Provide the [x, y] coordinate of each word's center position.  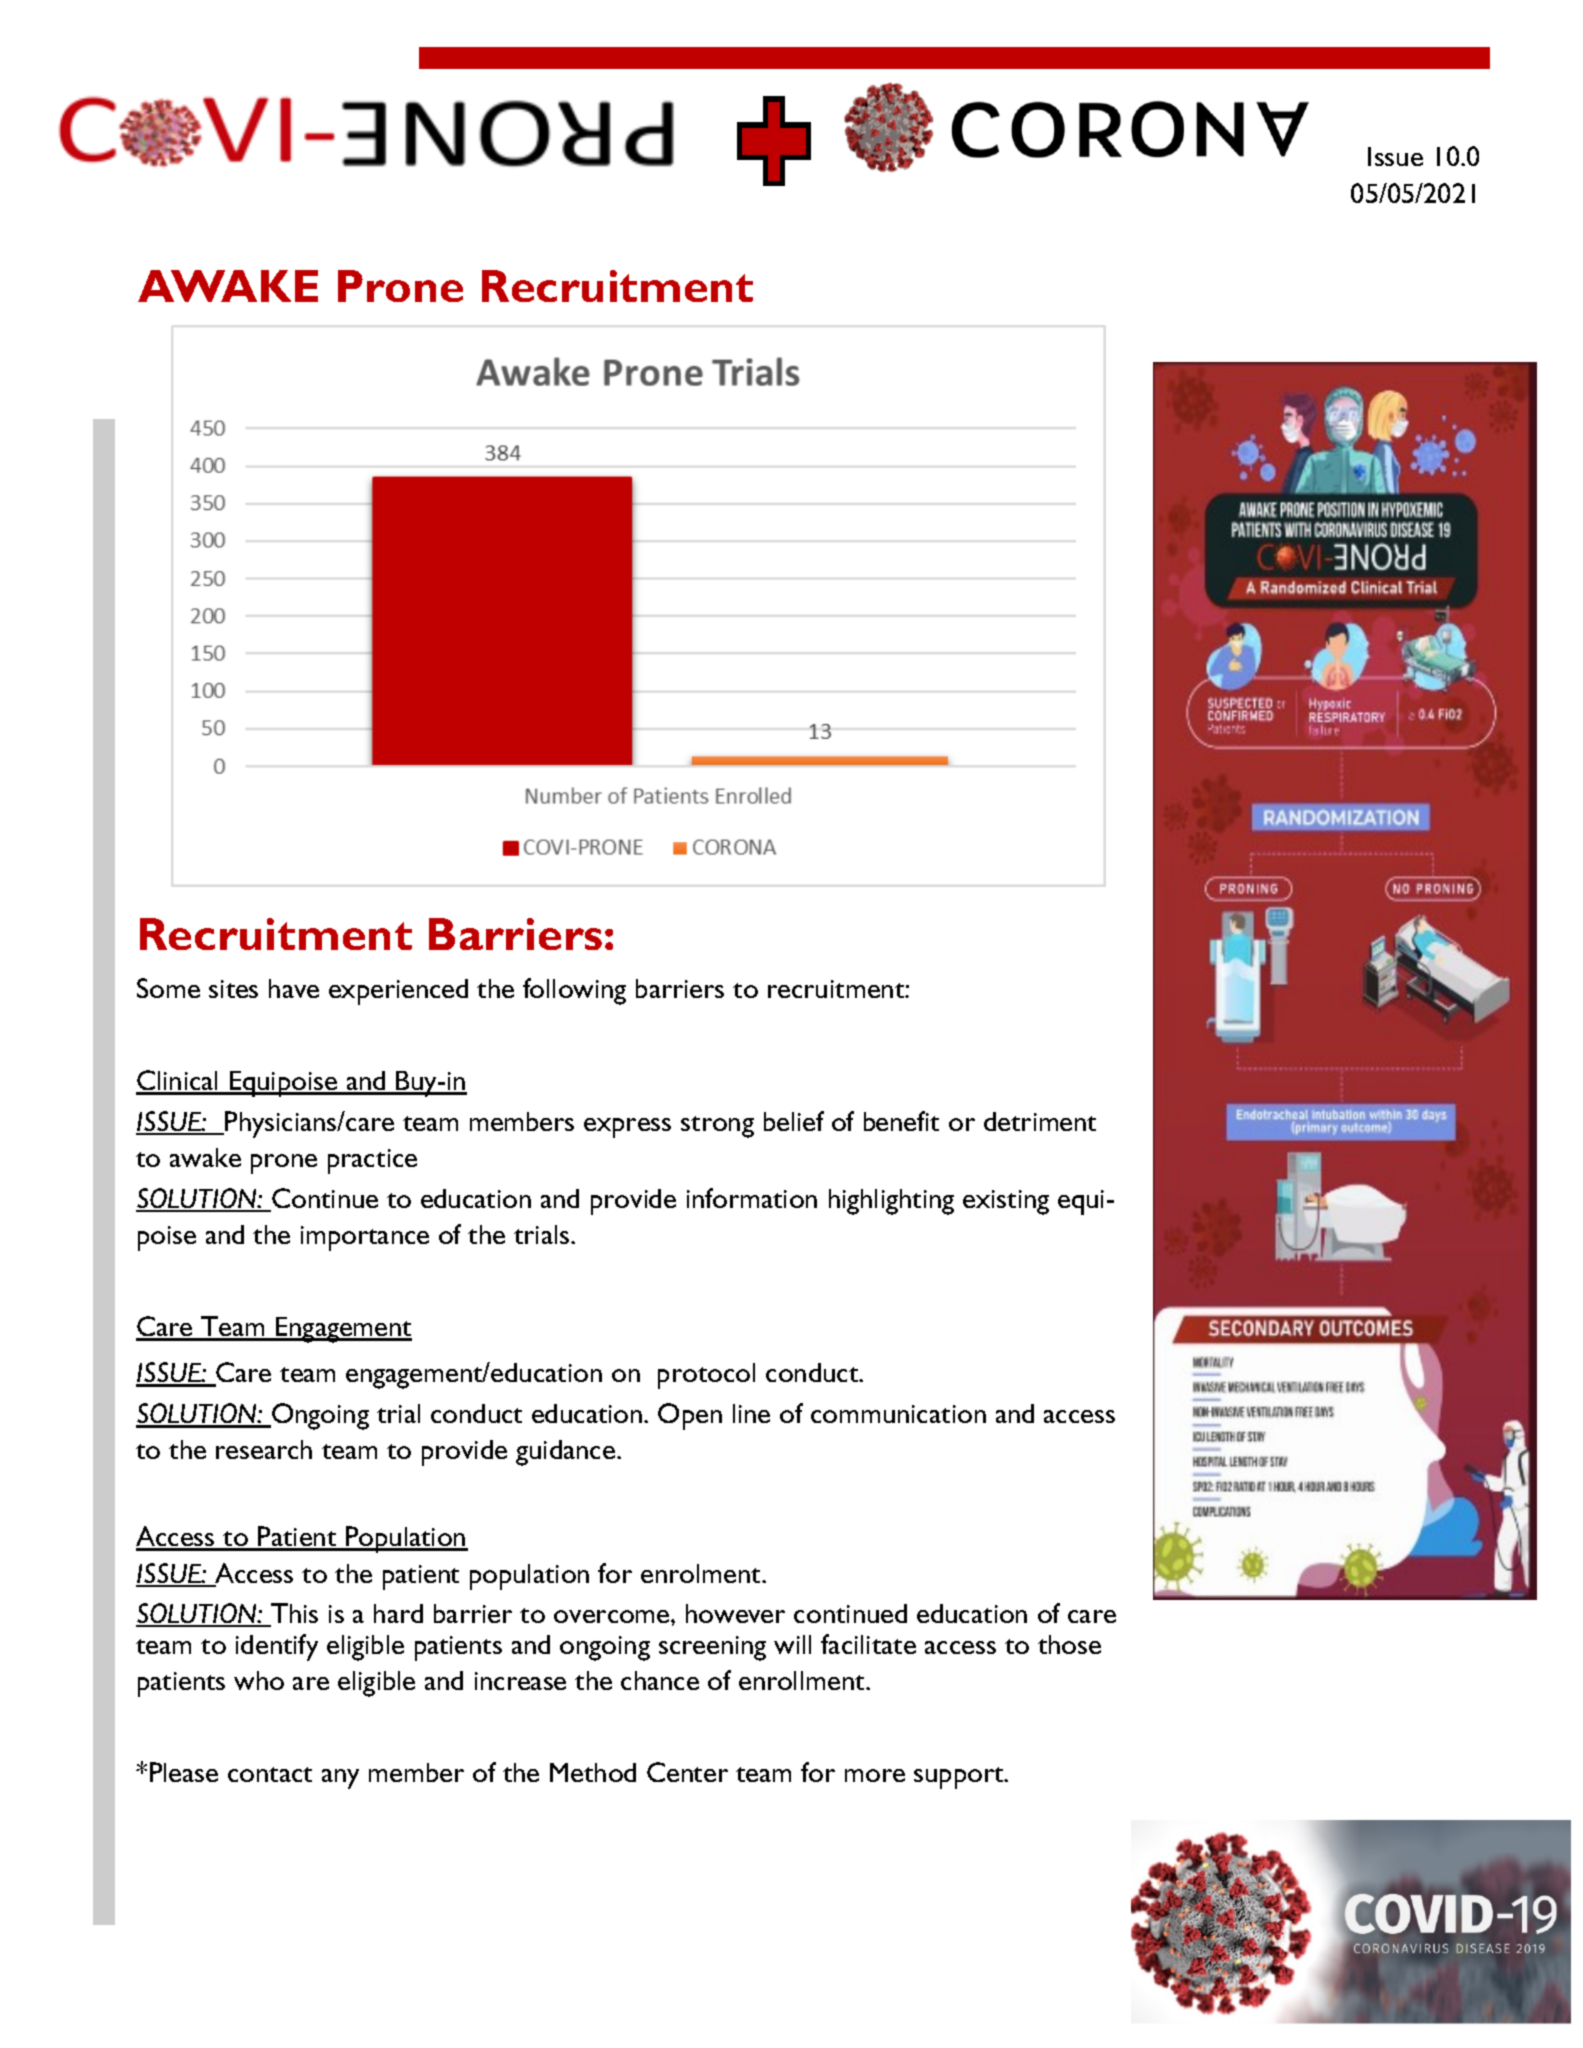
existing [1006, 1202]
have [294, 988]
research [264, 1449]
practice [372, 1161]
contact [270, 1774]
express [627, 1128]
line [751, 1413]
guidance [567, 1453]
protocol [706, 1376]
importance [365, 1238]
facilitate [868, 1644]
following [574, 991]
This [293, 1614]
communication [898, 1414]
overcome [613, 1616]
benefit [901, 1121]
